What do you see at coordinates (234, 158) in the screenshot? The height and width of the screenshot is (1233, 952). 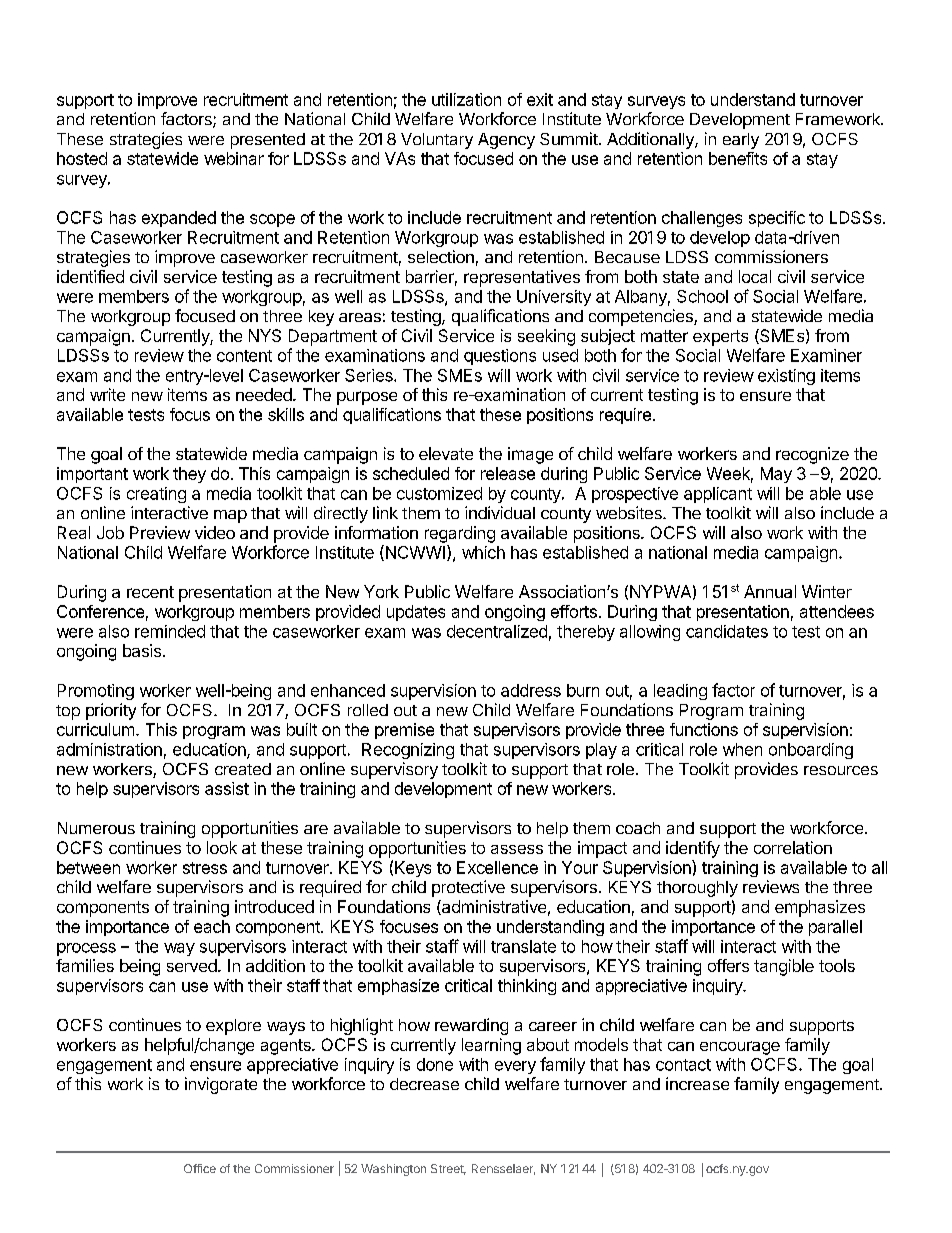 I see `webinar` at bounding box center [234, 158].
